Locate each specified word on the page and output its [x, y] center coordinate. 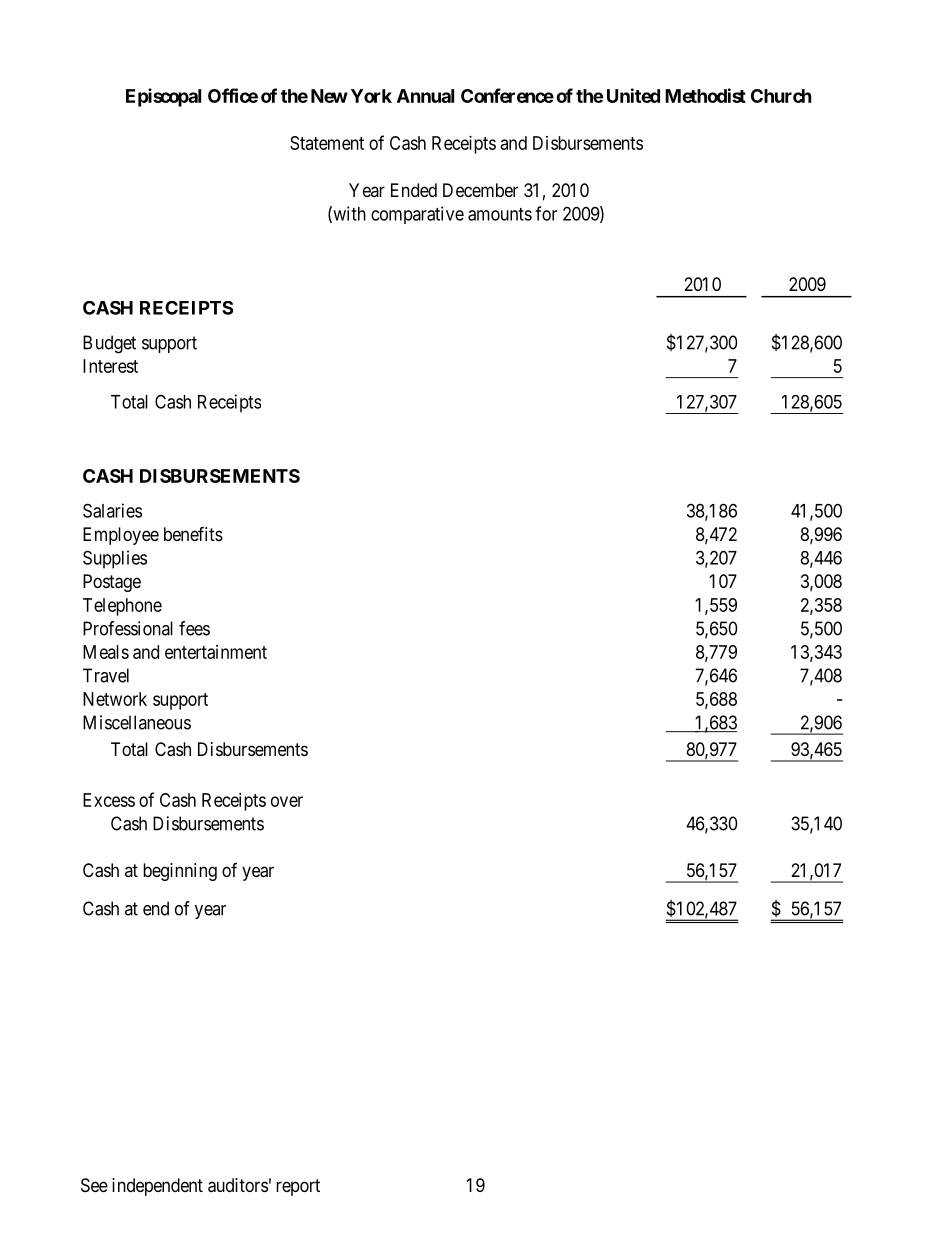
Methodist [705, 95]
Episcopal [163, 97]
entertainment [216, 652]
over [287, 801]
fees [194, 628]
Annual [425, 96]
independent [157, 1187]
